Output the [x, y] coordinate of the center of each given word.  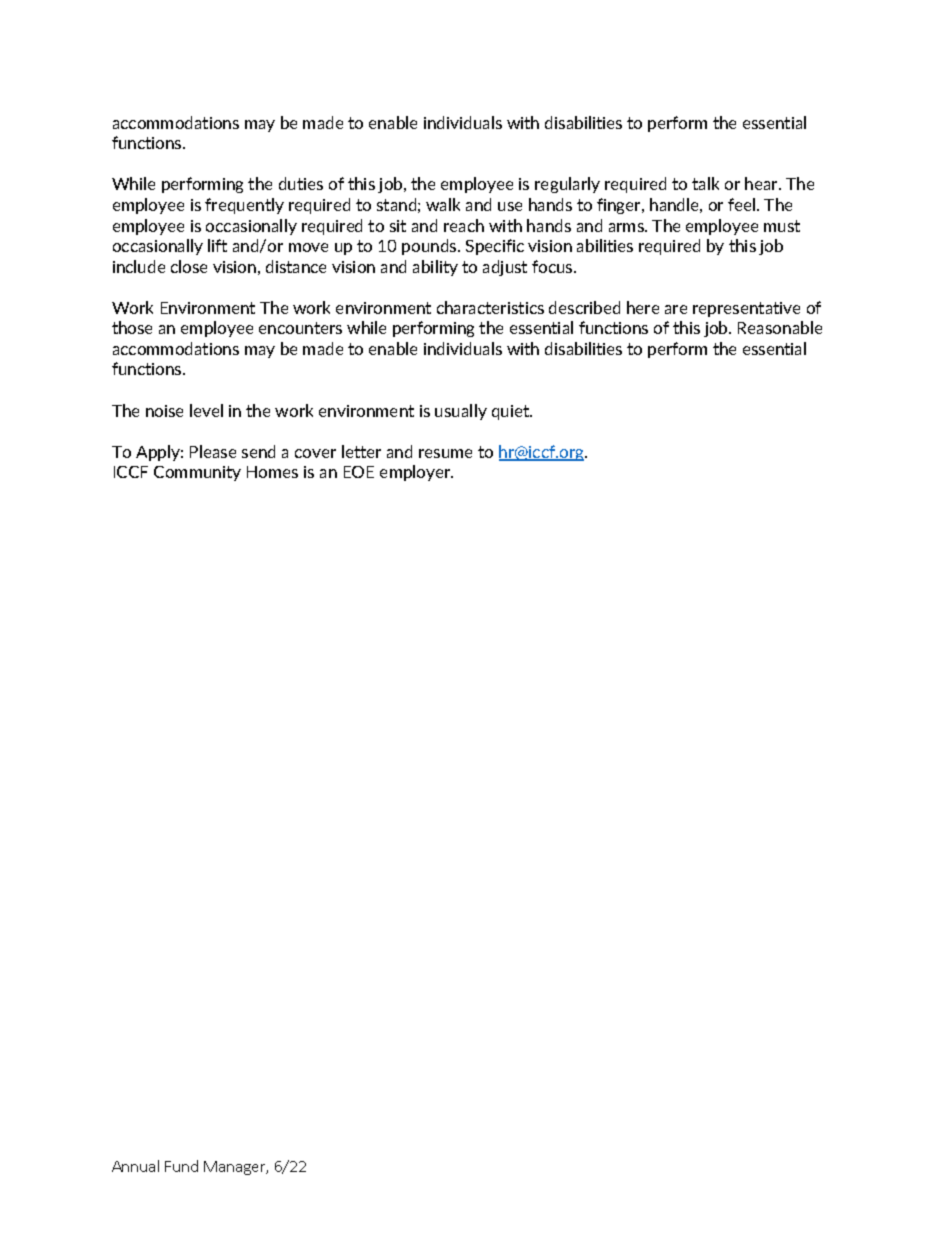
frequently [244, 206]
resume [445, 453]
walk [443, 204]
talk [705, 183]
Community [197, 473]
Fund [181, 1166]
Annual [135, 1166]
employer [416, 473]
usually [461, 412]
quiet [512, 412]
